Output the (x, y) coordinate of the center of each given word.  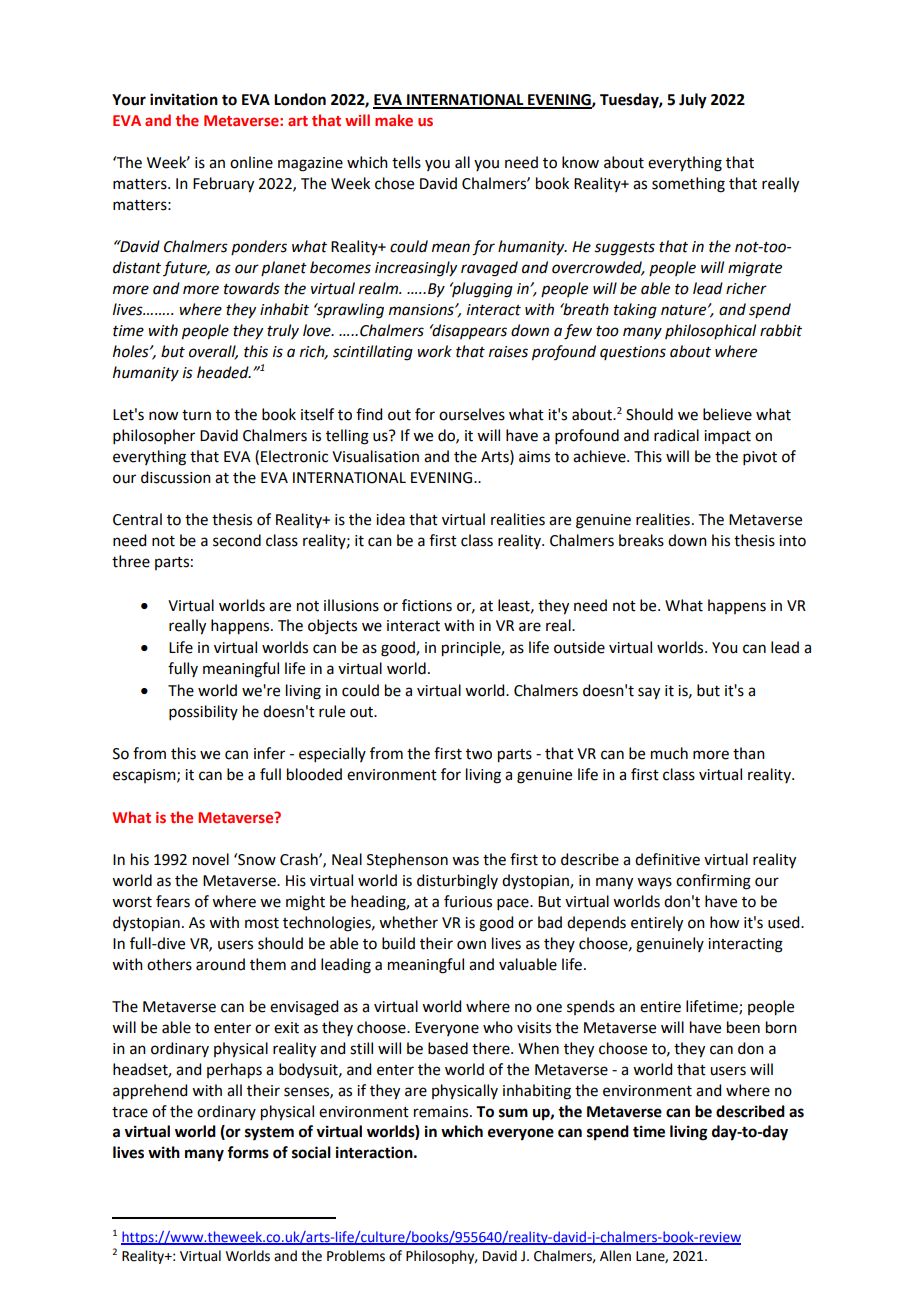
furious (468, 901)
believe (727, 414)
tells (406, 162)
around (220, 964)
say (649, 693)
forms (248, 1152)
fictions (427, 605)
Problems (356, 1256)
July (693, 101)
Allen (615, 1256)
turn (196, 415)
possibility (203, 712)
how (724, 922)
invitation (184, 99)
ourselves (472, 414)
